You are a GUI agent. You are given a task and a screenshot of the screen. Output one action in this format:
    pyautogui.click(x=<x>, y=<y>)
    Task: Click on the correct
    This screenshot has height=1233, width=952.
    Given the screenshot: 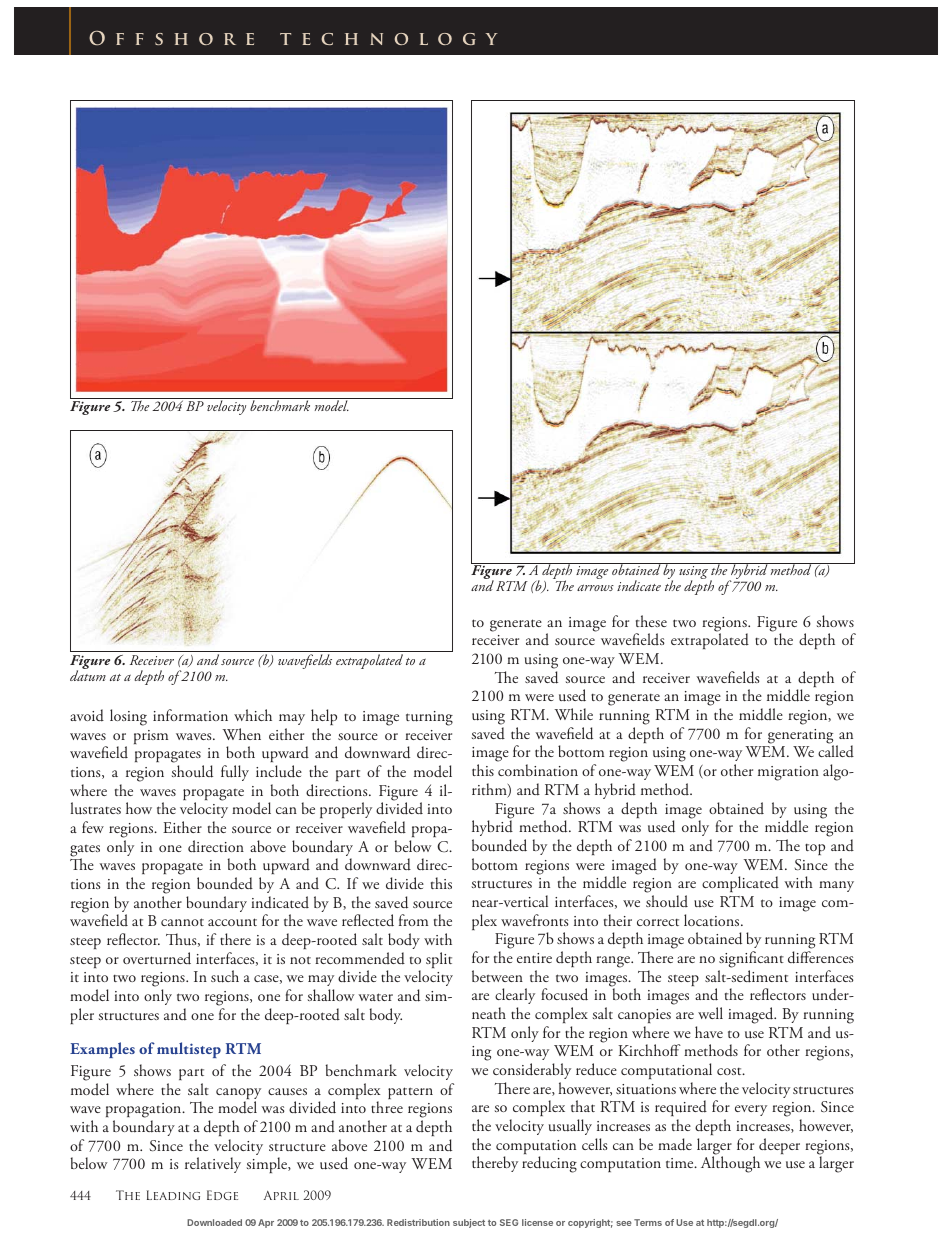 What is the action you would take?
    pyautogui.click(x=658, y=922)
